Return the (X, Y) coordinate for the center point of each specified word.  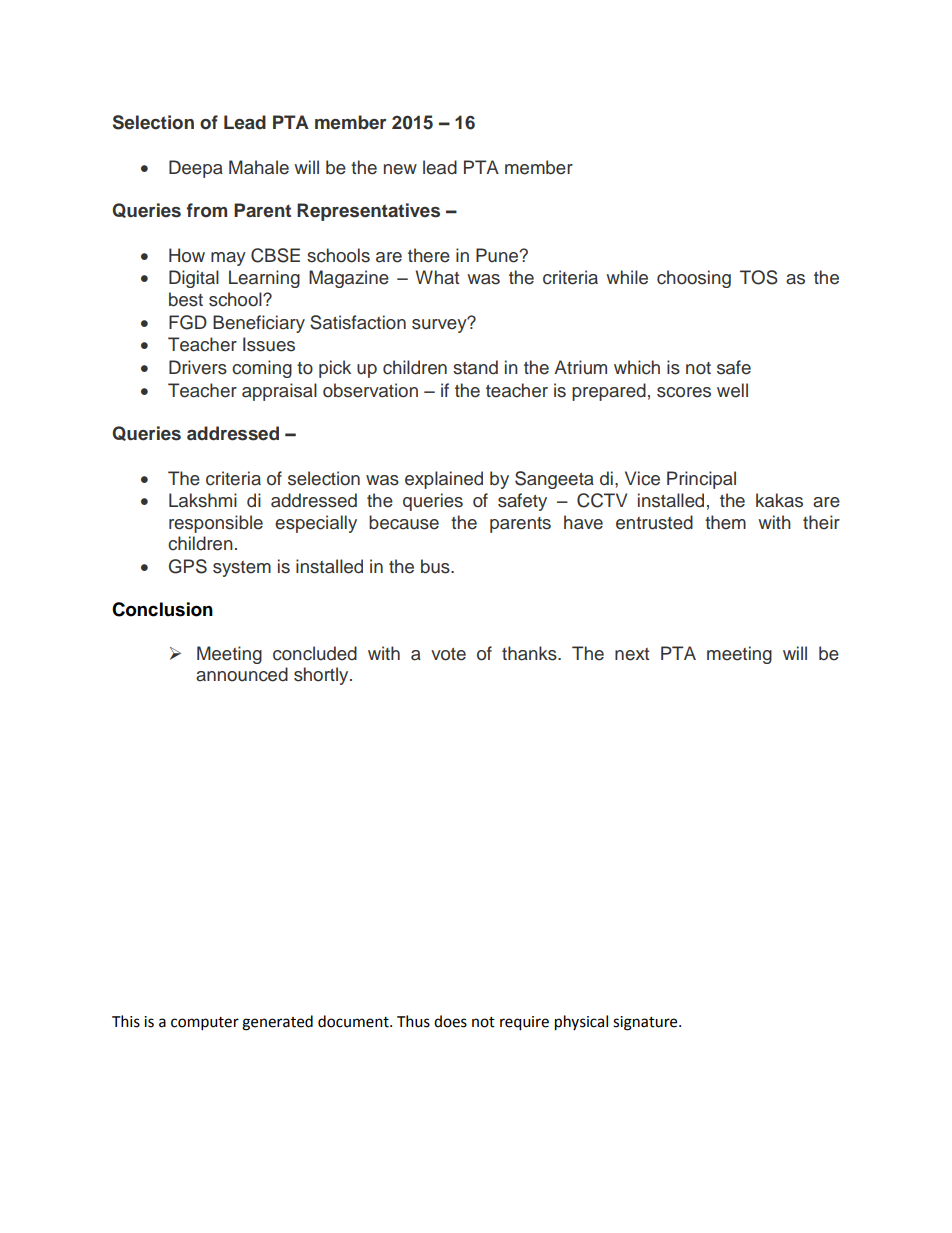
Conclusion (162, 609)
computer (205, 1024)
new (400, 169)
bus (436, 566)
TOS (759, 277)
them (725, 522)
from (206, 210)
